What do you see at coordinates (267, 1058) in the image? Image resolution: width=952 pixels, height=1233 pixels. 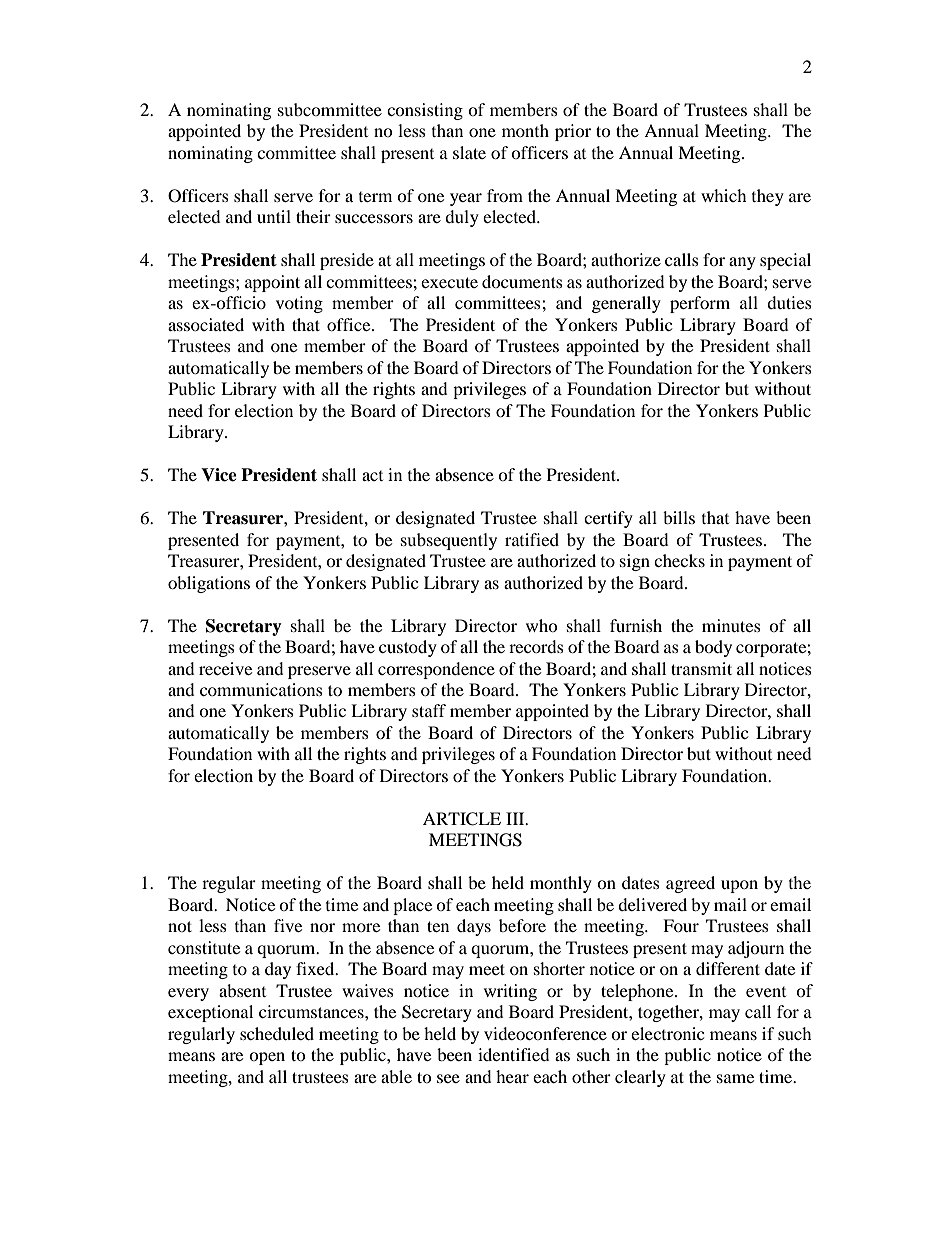 I see `open` at bounding box center [267, 1058].
